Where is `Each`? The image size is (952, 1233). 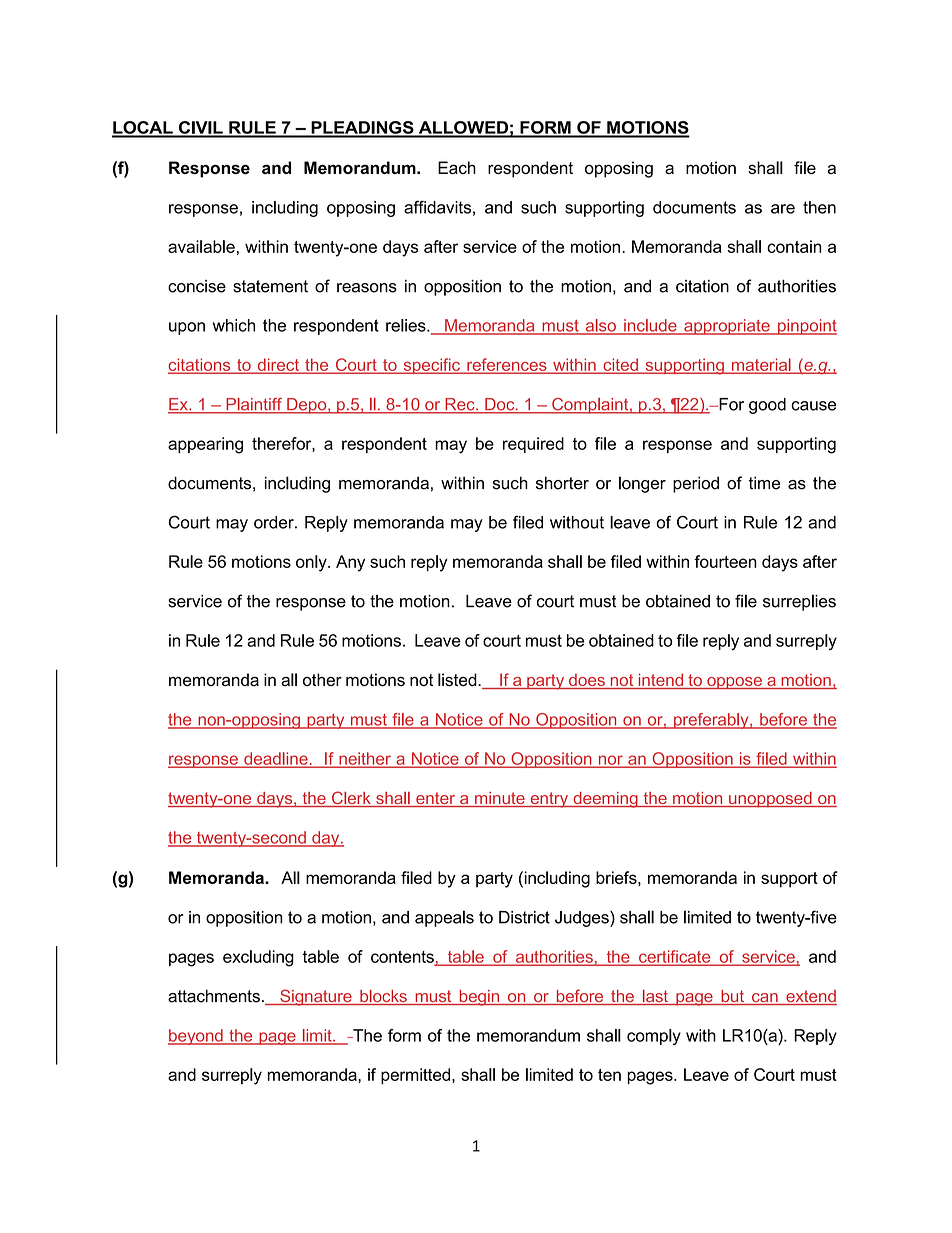 Each is located at coordinates (457, 167).
